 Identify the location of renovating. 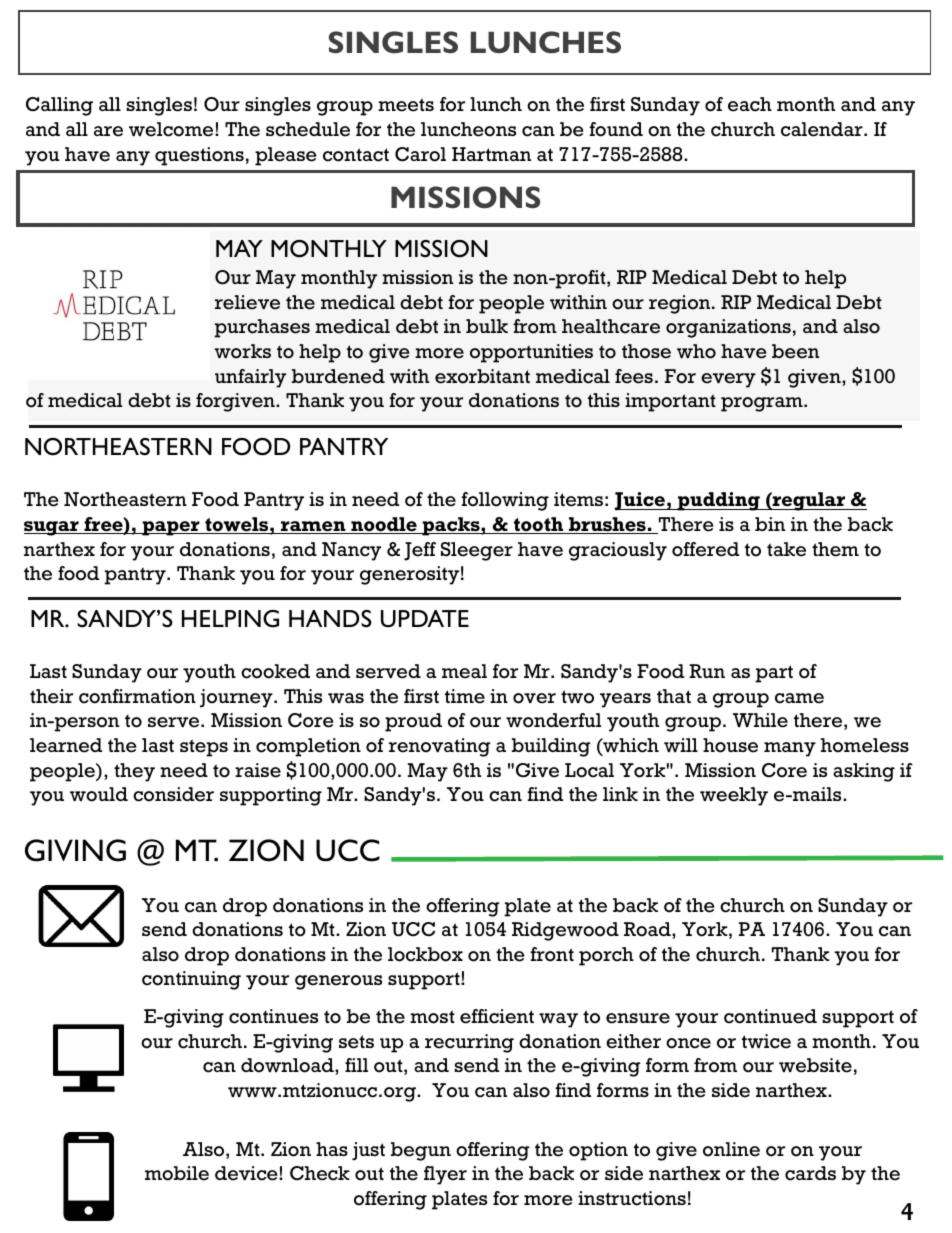
(439, 747).
